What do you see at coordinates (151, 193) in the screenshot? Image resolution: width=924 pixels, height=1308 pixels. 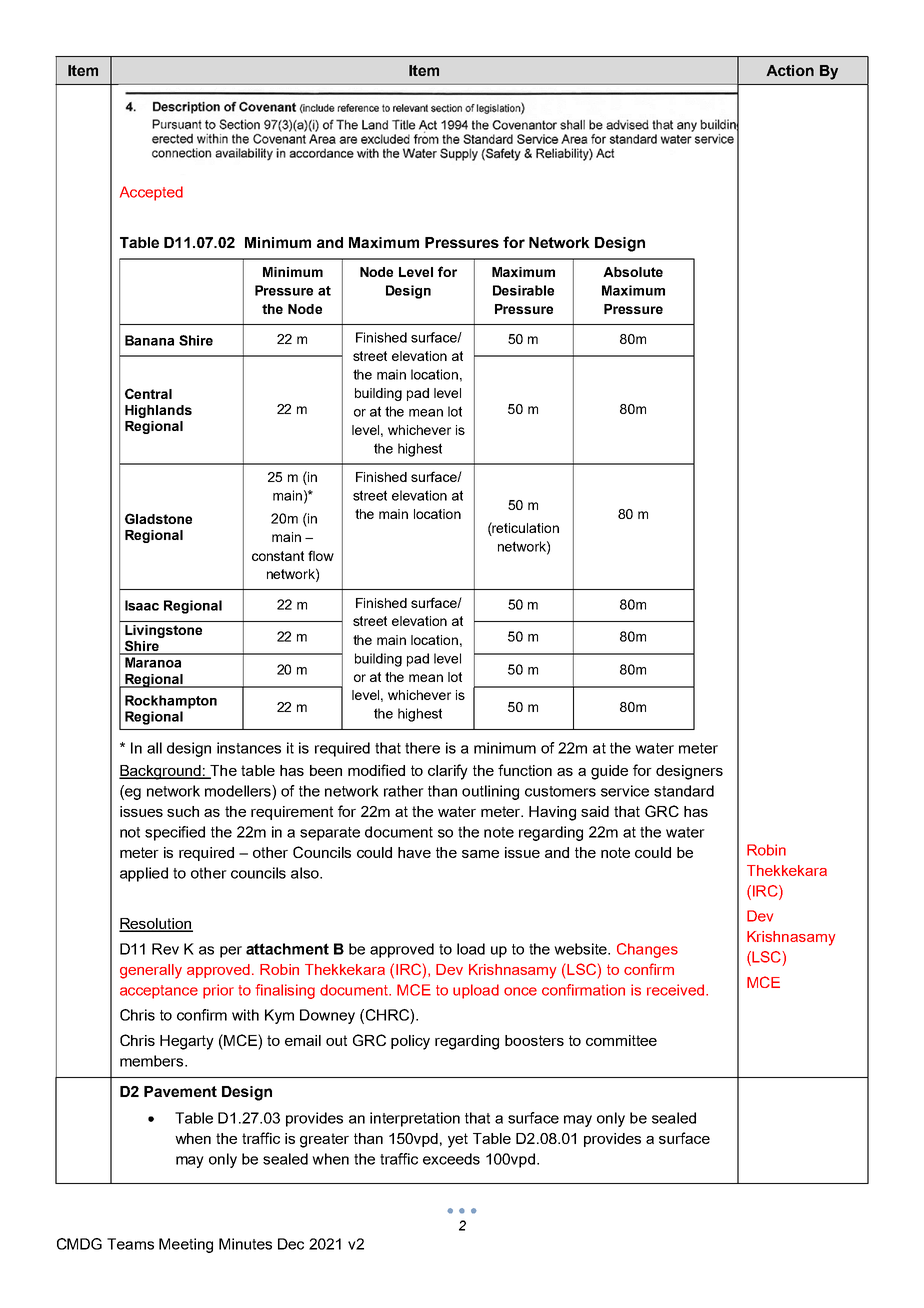 I see `Accepted` at bounding box center [151, 193].
